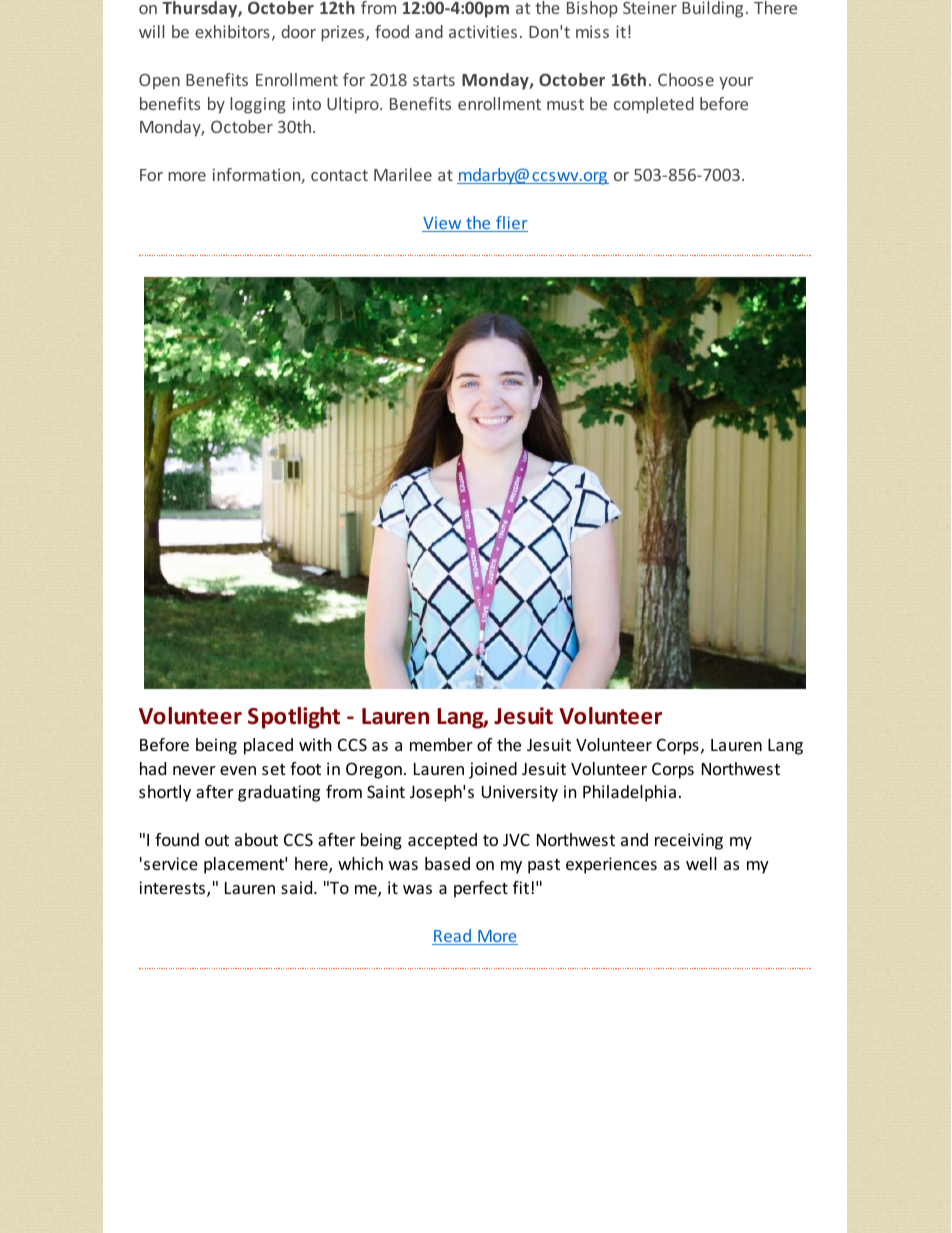 The image size is (952, 1233). What do you see at coordinates (294, 718) in the screenshot?
I see `Spotlight` at bounding box center [294, 718].
